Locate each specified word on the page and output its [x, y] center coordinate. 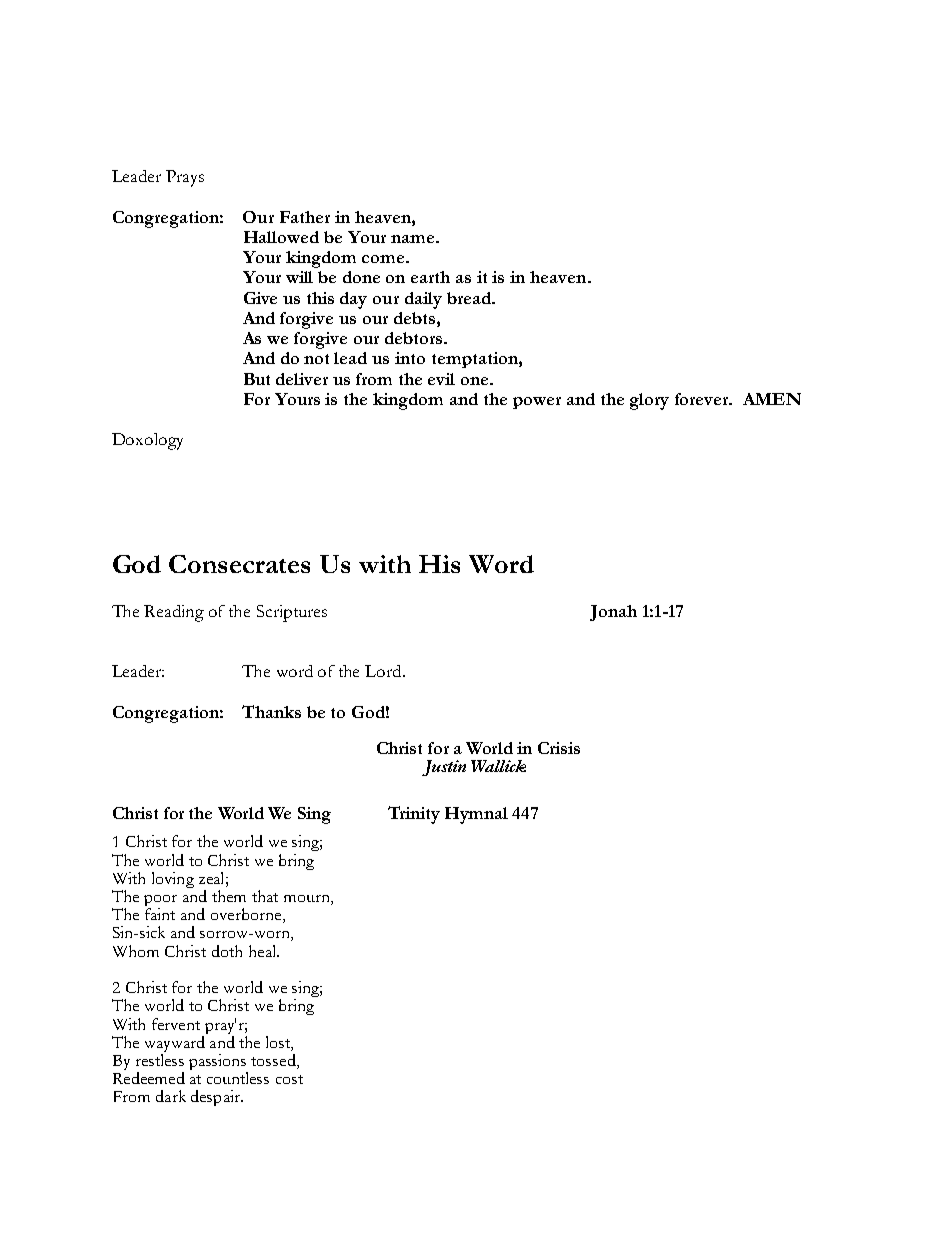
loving [173, 880]
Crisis [559, 748]
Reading [174, 613]
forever [703, 399]
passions [218, 1063]
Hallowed [281, 237]
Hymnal [476, 815]
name [414, 239]
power [537, 403]
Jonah [613, 613]
